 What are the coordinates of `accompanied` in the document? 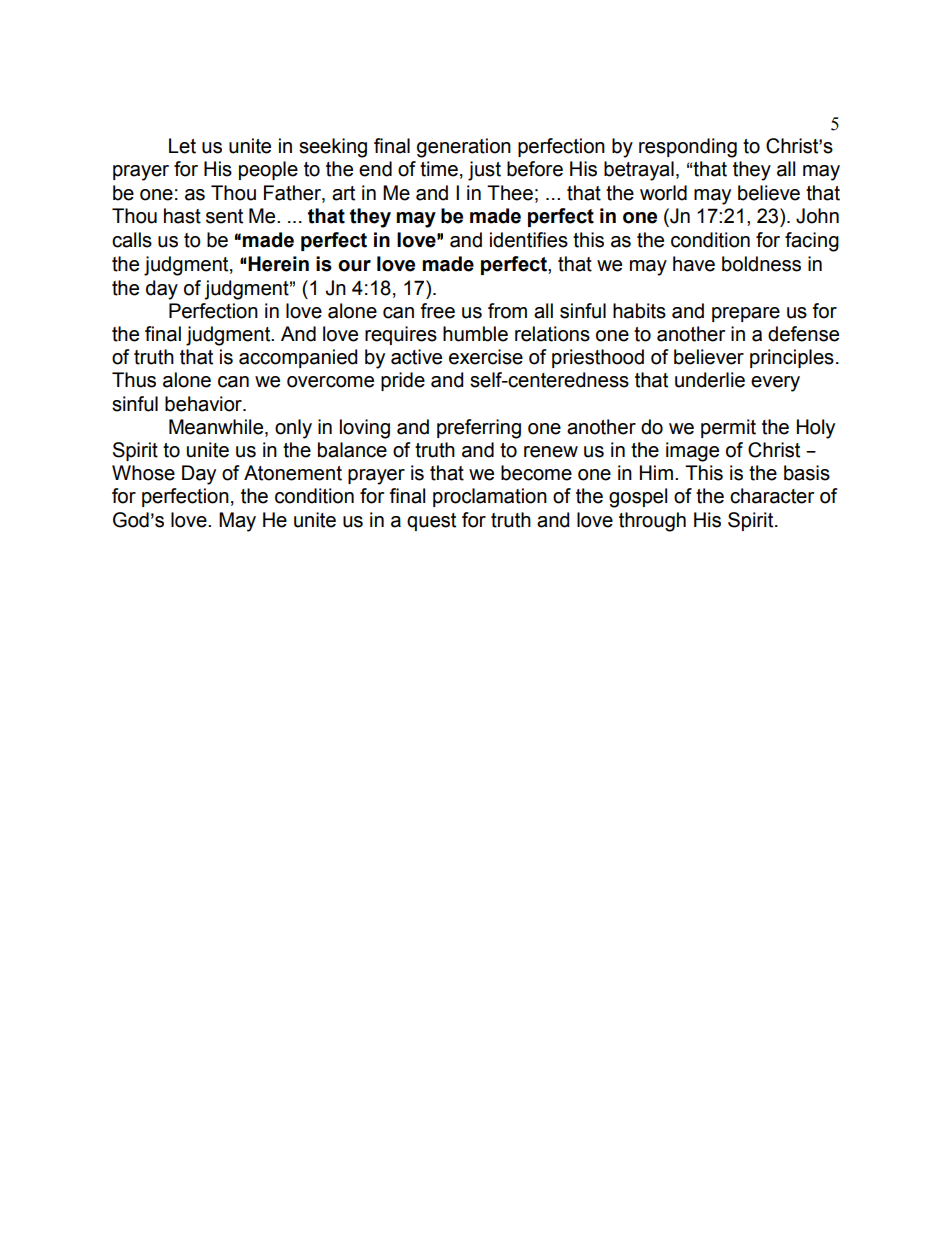 It's located at (298, 358).
